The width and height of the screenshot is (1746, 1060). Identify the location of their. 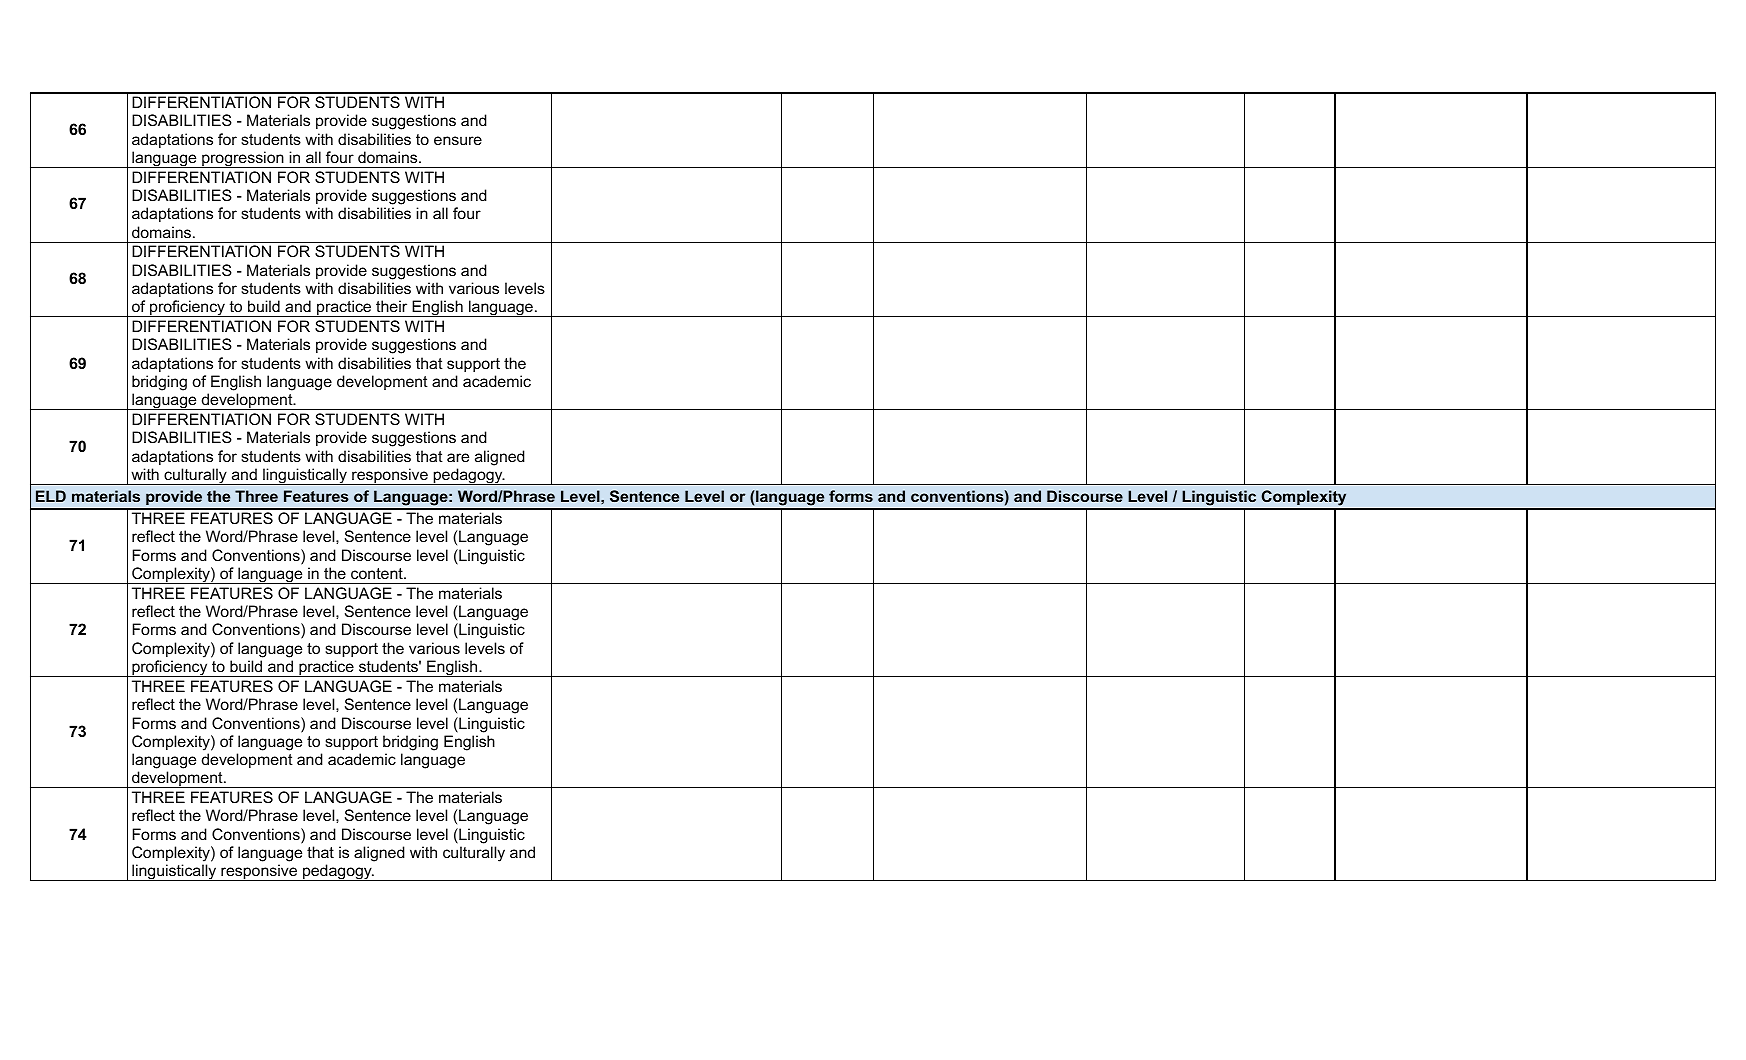
(391, 306).
